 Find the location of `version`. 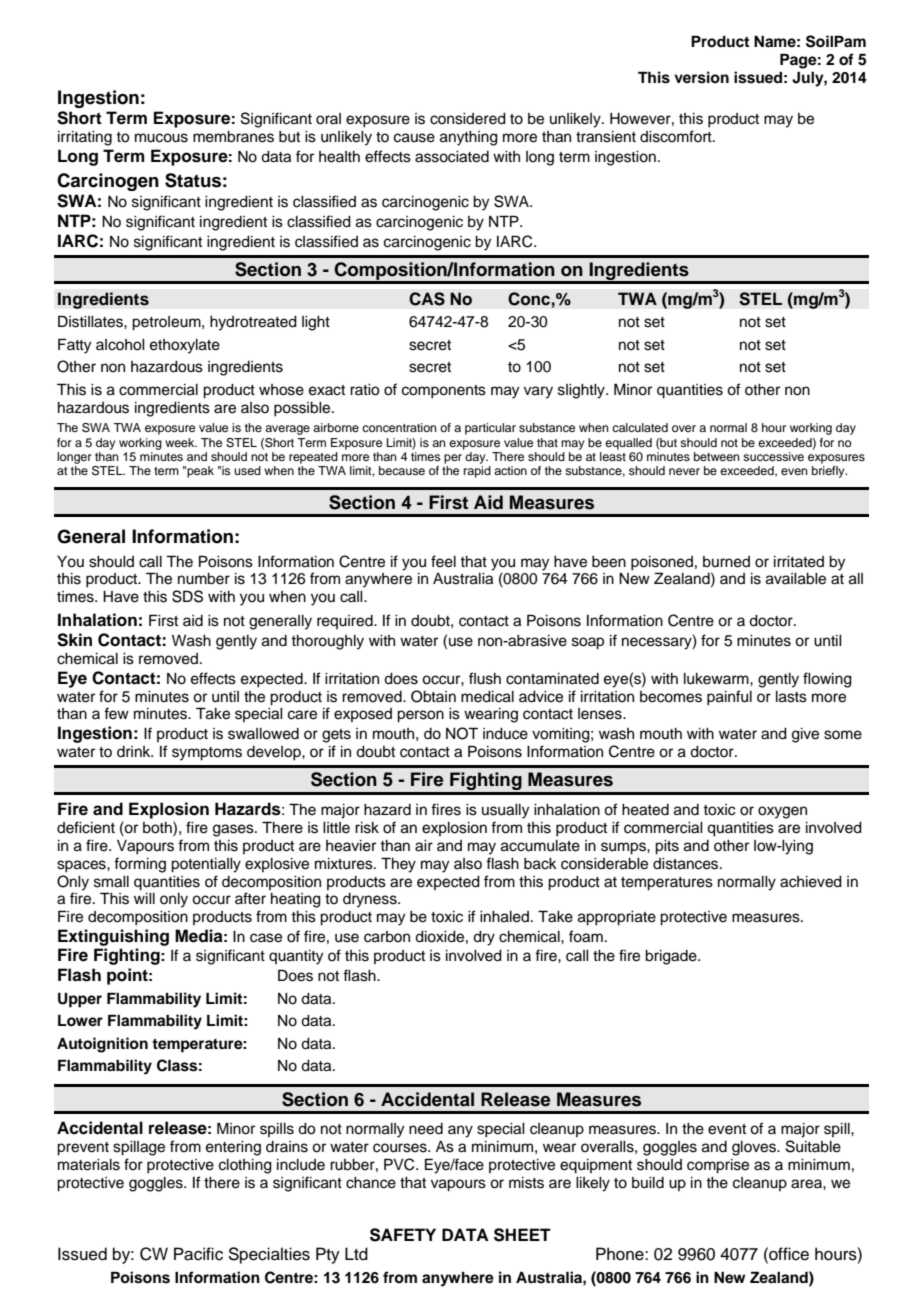

version is located at coordinates (701, 77).
